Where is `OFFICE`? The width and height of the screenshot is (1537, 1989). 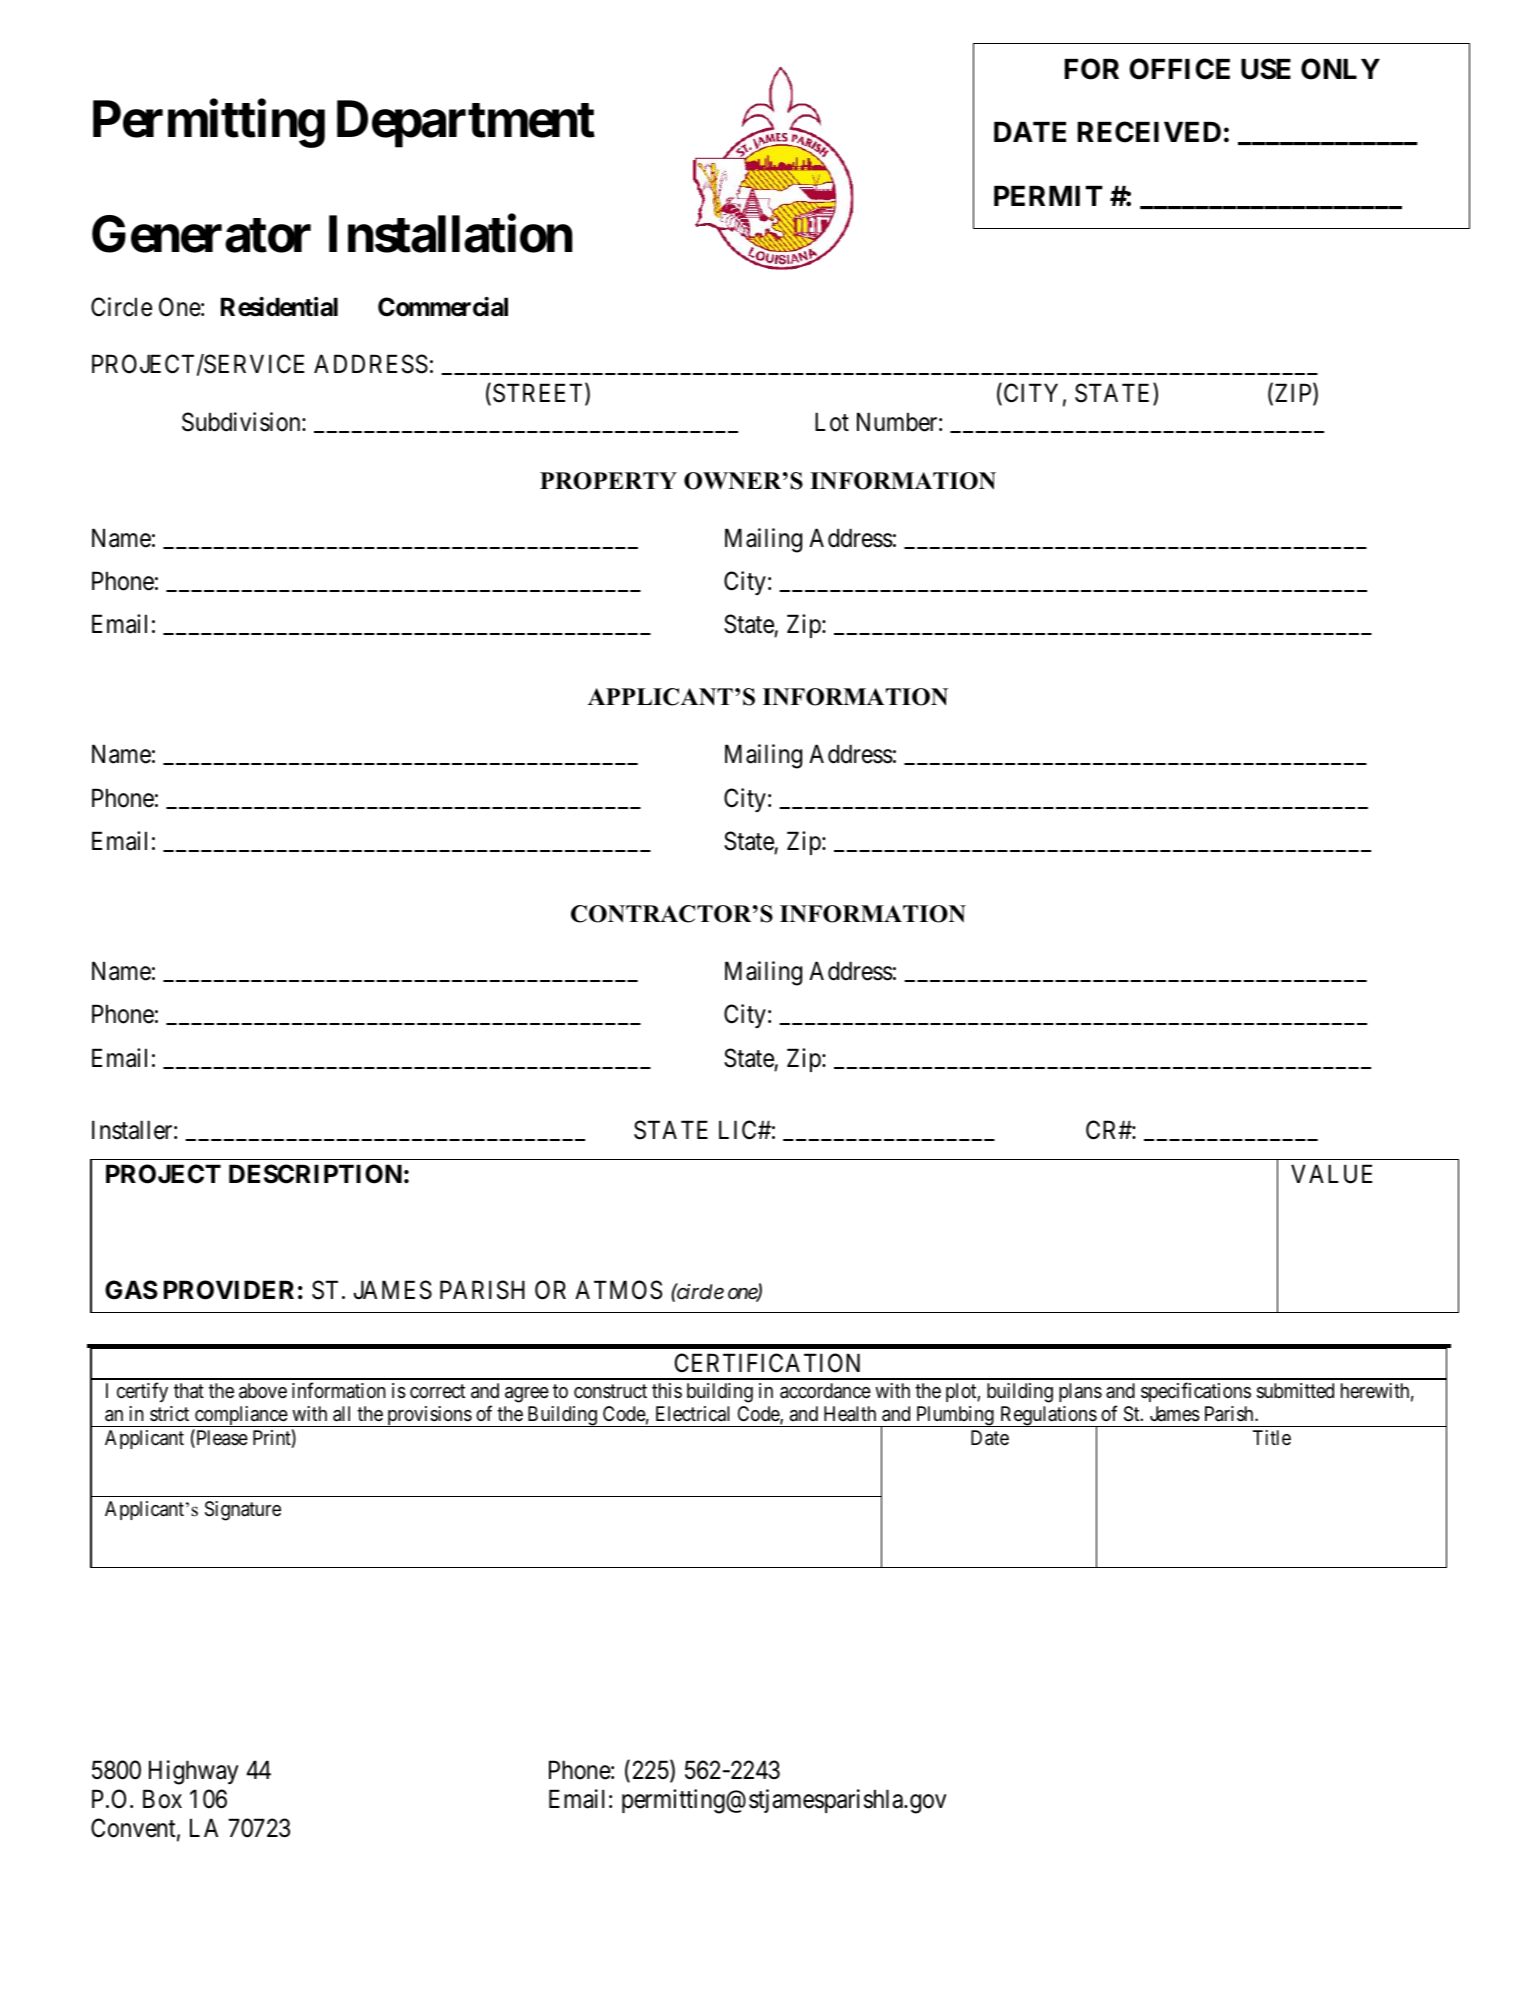 OFFICE is located at coordinates (1179, 69).
